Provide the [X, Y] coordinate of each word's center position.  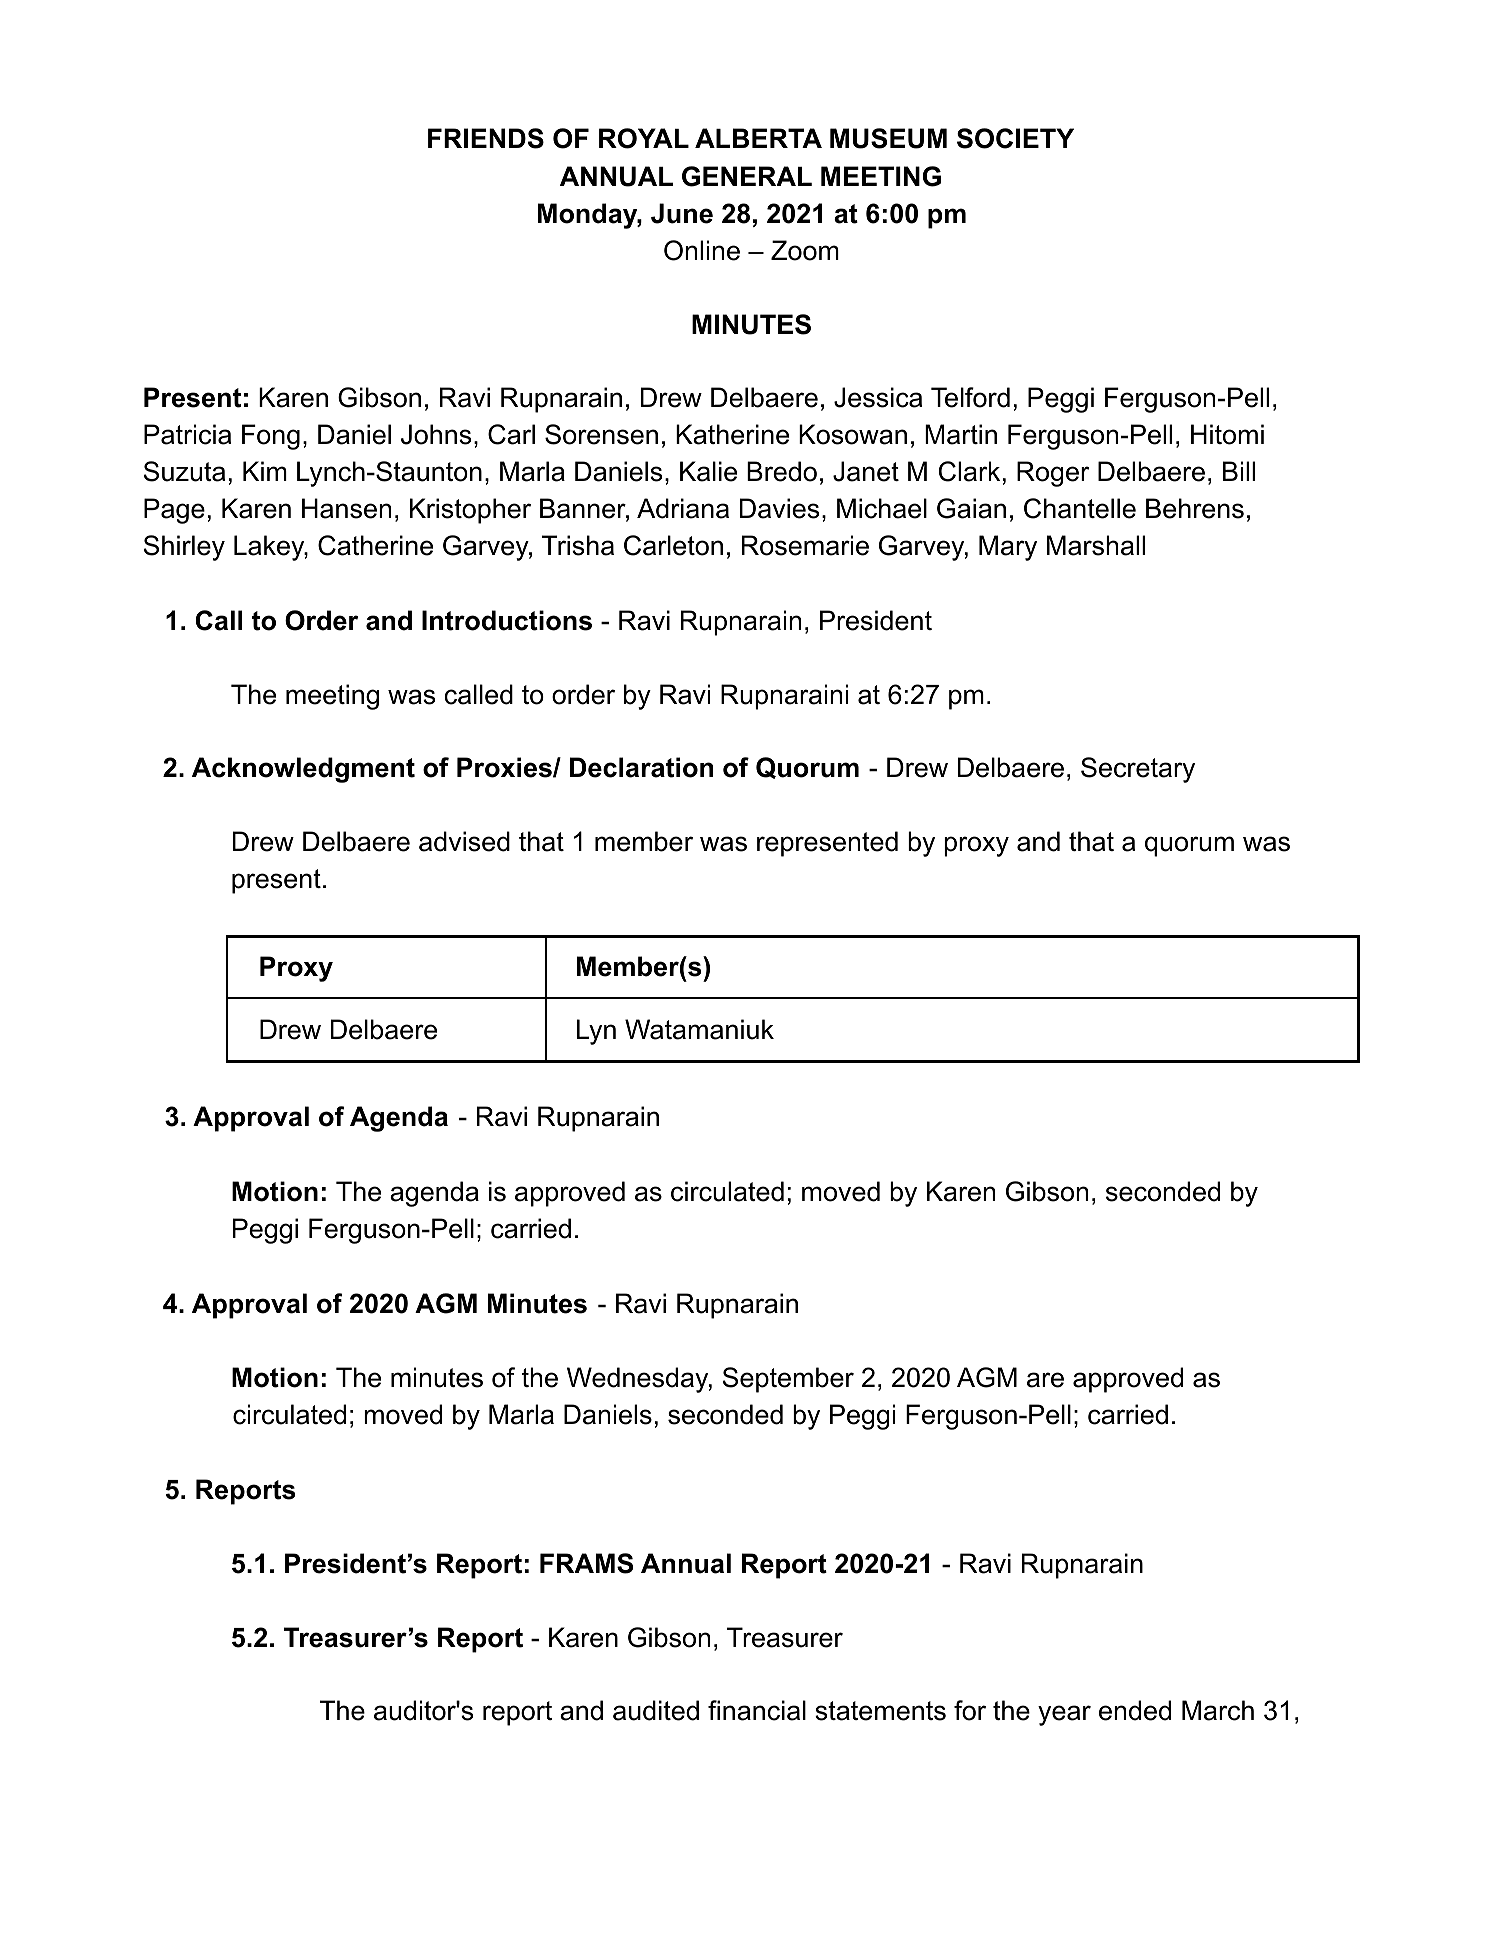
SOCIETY [1015, 138]
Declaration [641, 767]
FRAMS [586, 1563]
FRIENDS [486, 138]
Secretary [1138, 770]
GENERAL [747, 176]
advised [464, 841]
